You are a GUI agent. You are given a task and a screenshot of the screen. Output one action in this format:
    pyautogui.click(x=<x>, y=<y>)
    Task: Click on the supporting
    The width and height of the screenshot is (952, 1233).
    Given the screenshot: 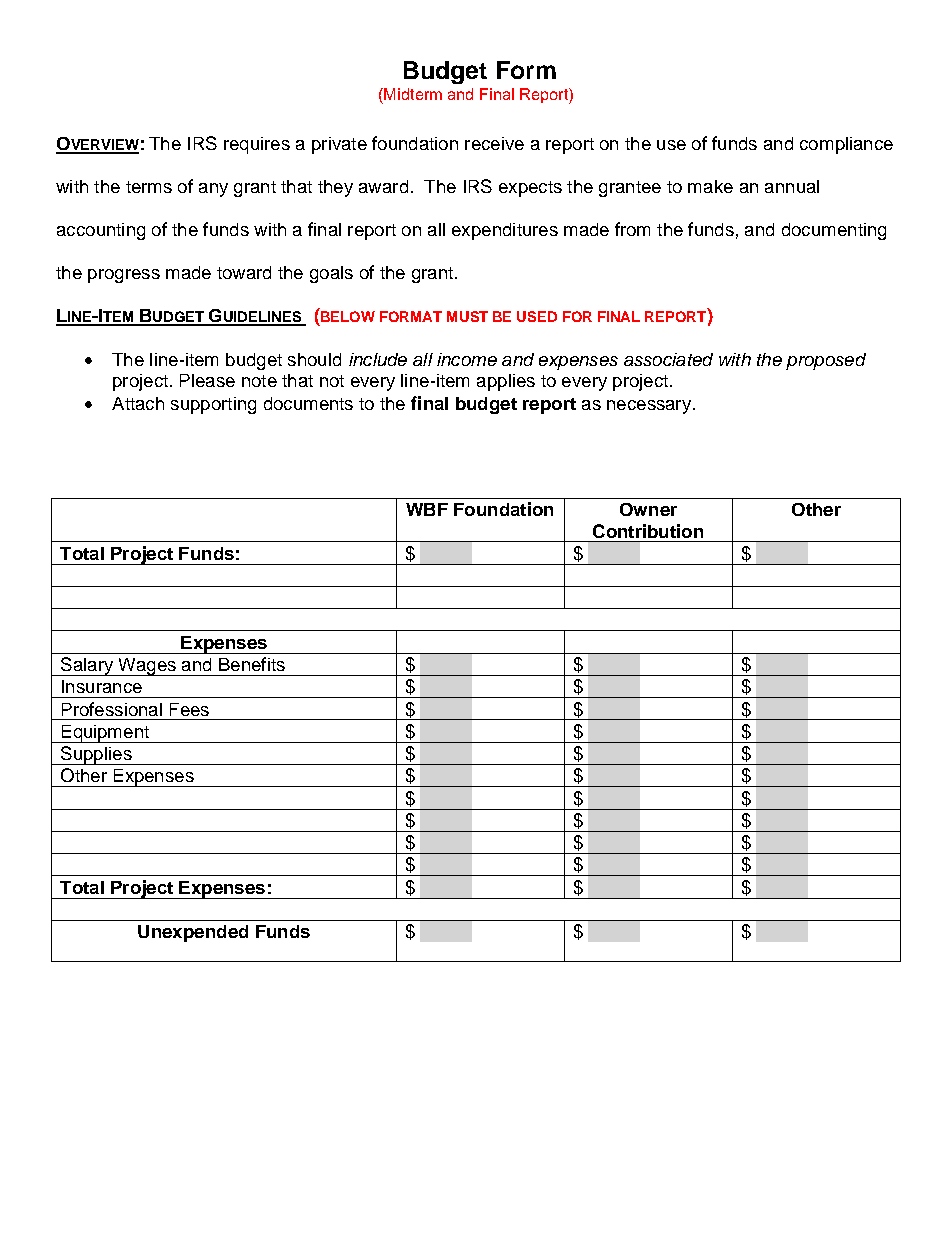 What is the action you would take?
    pyautogui.click(x=213, y=405)
